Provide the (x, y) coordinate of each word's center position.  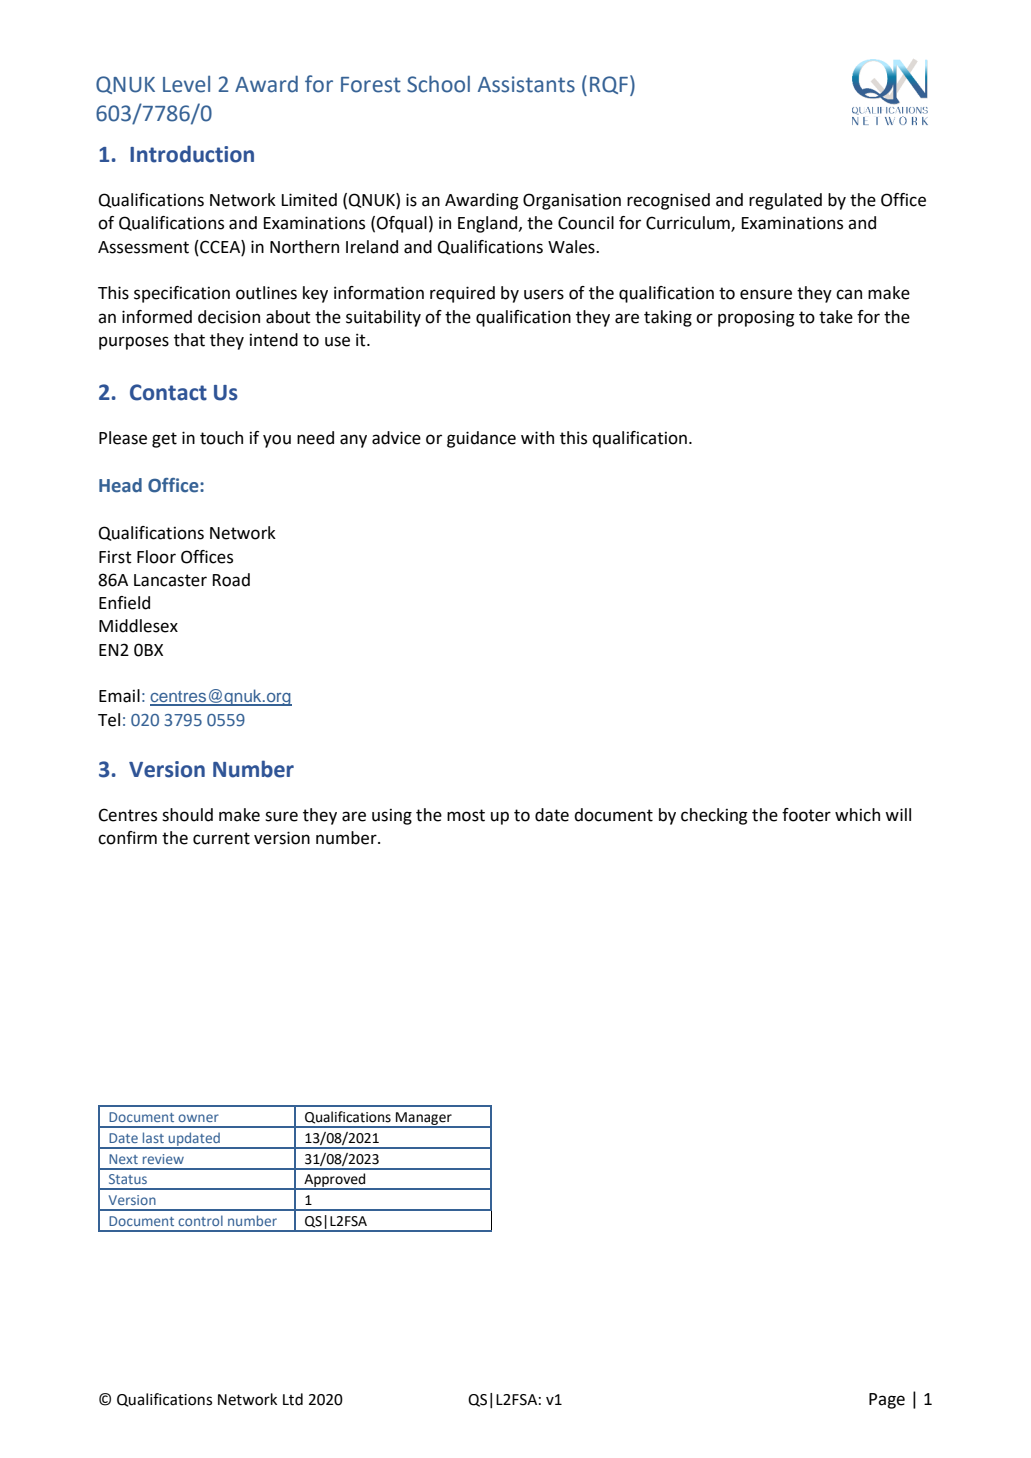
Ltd (293, 1399)
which (857, 815)
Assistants (526, 84)
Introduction (192, 154)
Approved (335, 1181)
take (836, 317)
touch (221, 438)
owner (198, 1118)
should (187, 815)
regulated (785, 201)
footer (806, 815)
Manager (424, 1119)
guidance (481, 439)
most (466, 815)
